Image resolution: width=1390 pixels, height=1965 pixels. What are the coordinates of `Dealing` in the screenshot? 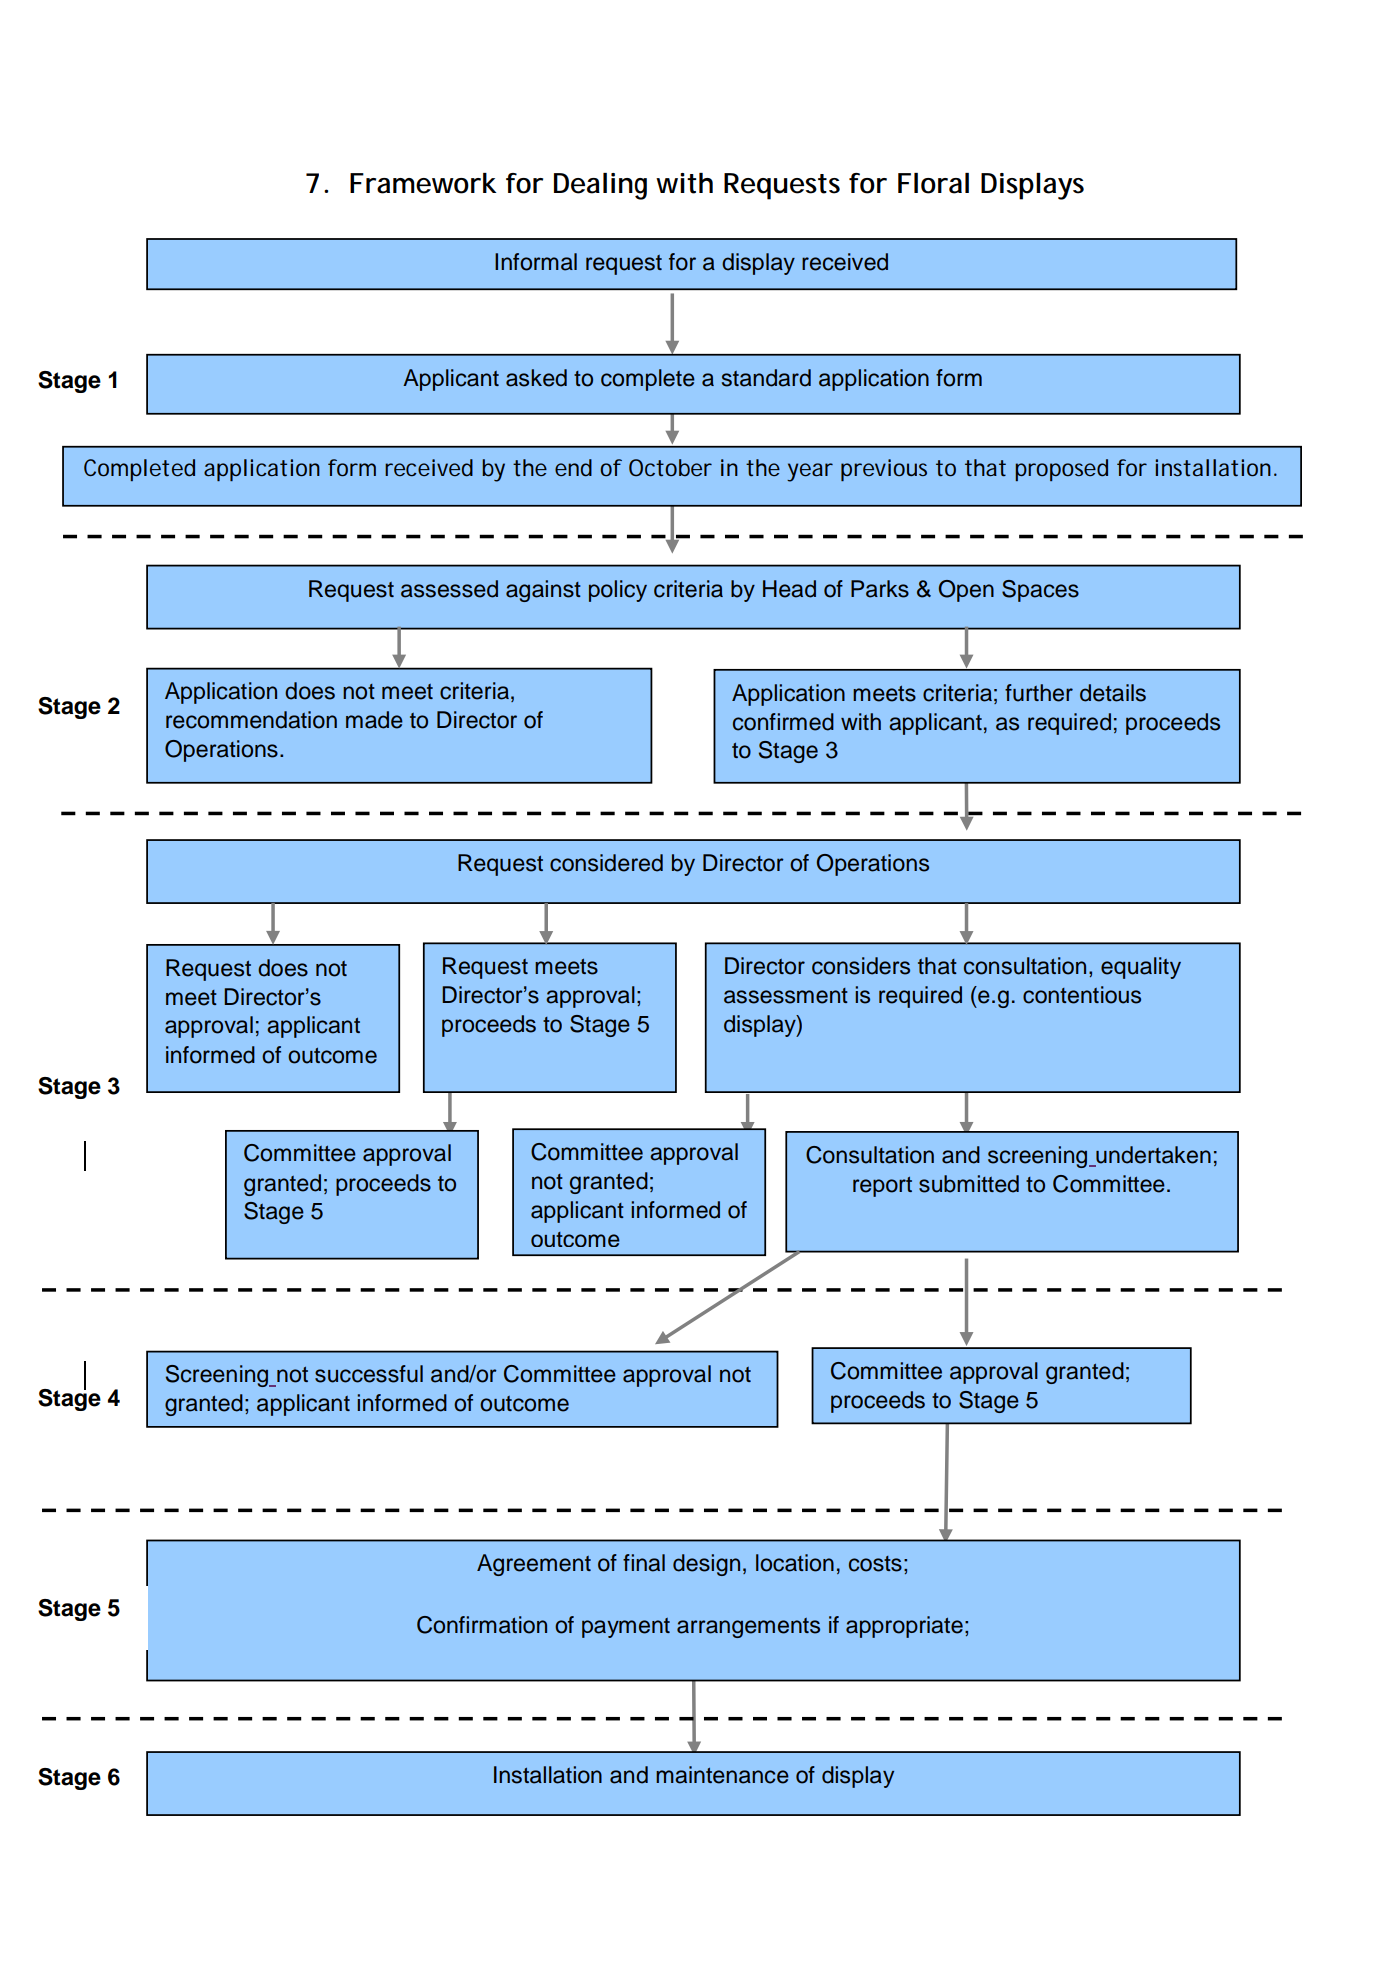 It's located at (600, 186).
